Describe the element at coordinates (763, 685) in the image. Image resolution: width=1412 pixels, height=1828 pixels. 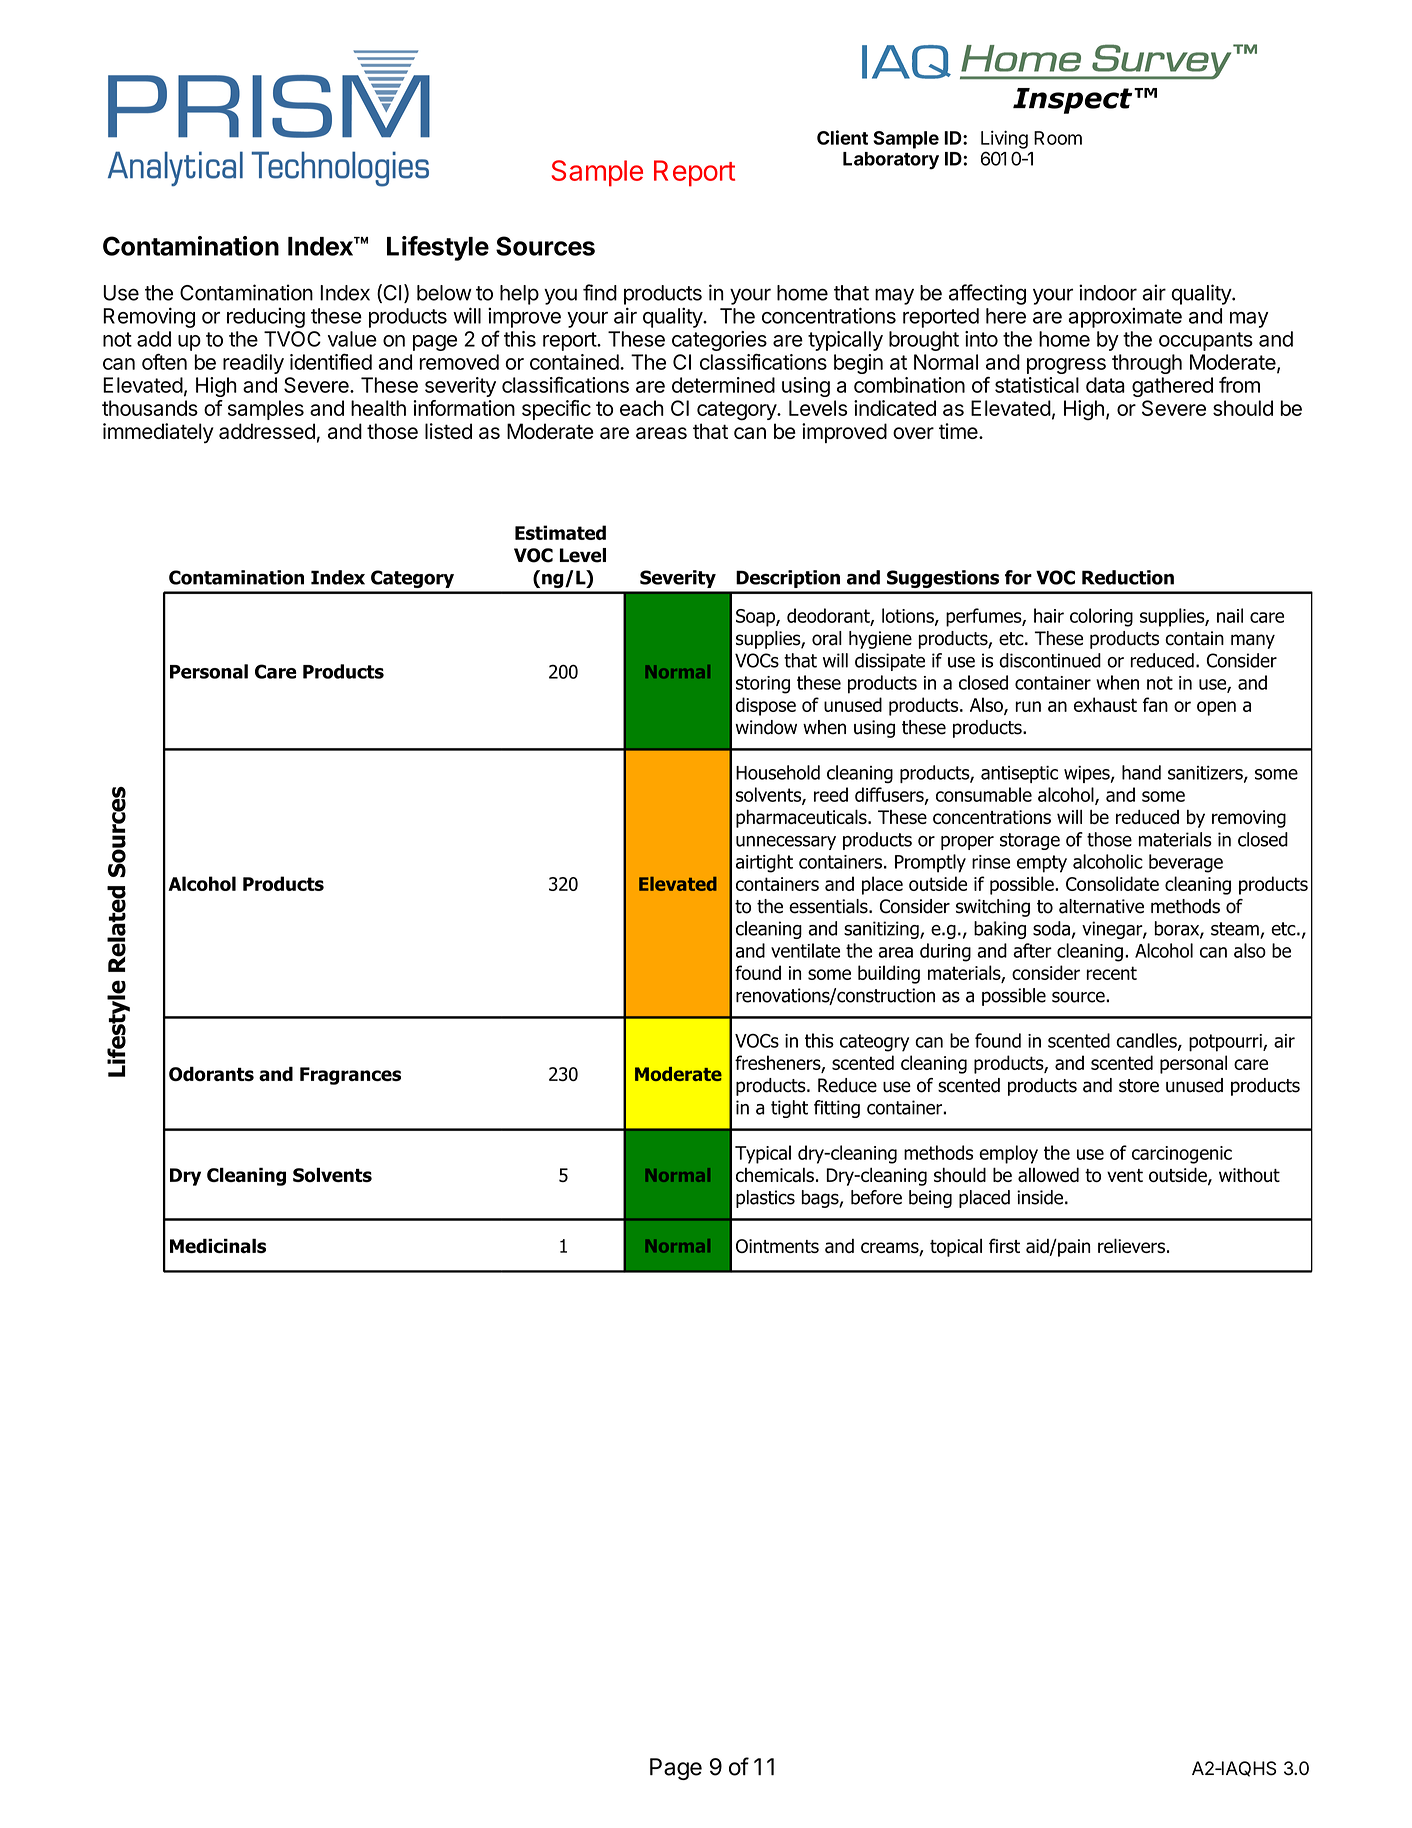
I see `storing` at that location.
